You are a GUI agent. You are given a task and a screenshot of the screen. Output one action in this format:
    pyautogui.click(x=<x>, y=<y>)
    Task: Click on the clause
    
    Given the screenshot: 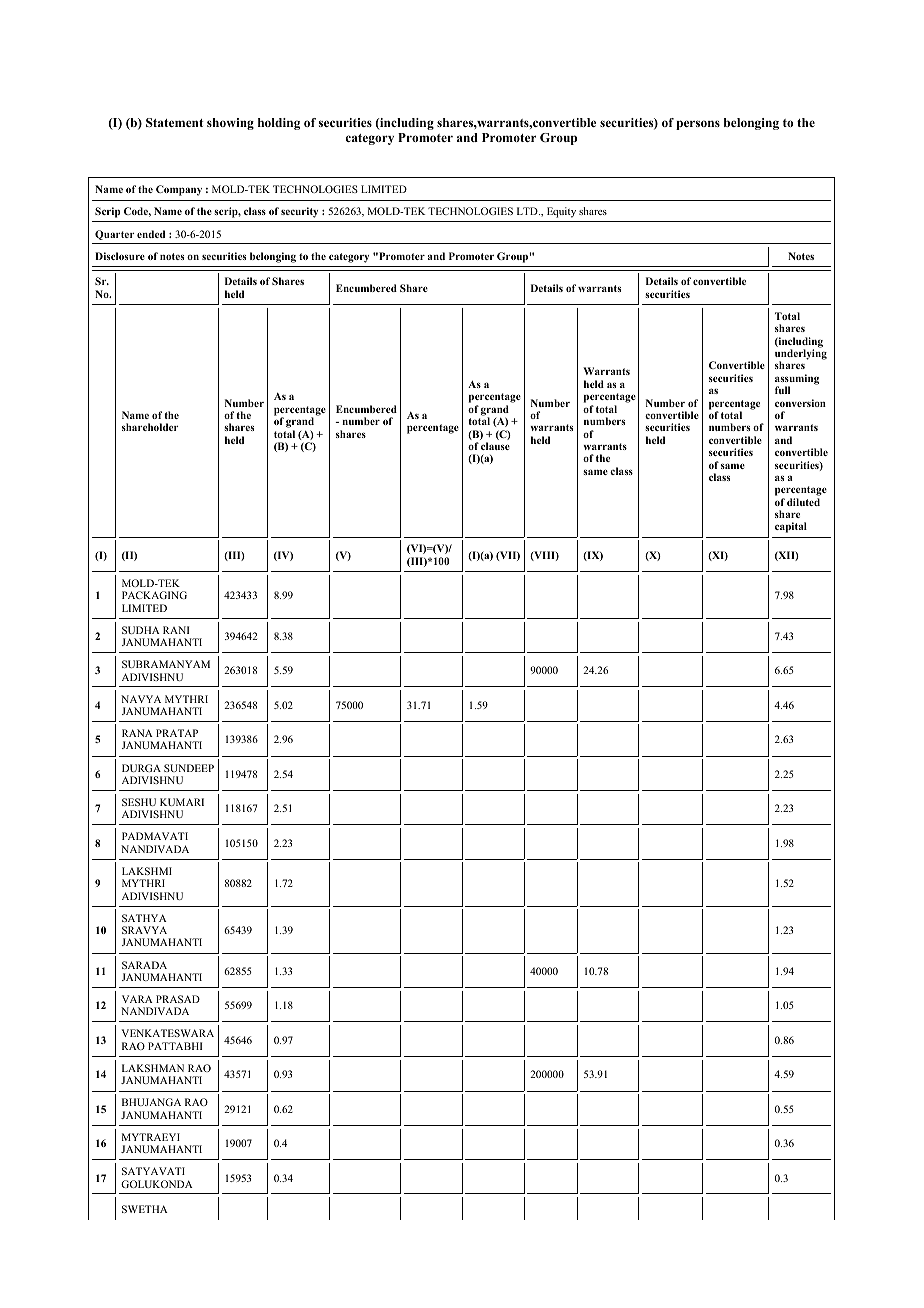 What is the action you would take?
    pyautogui.click(x=495, y=446)
